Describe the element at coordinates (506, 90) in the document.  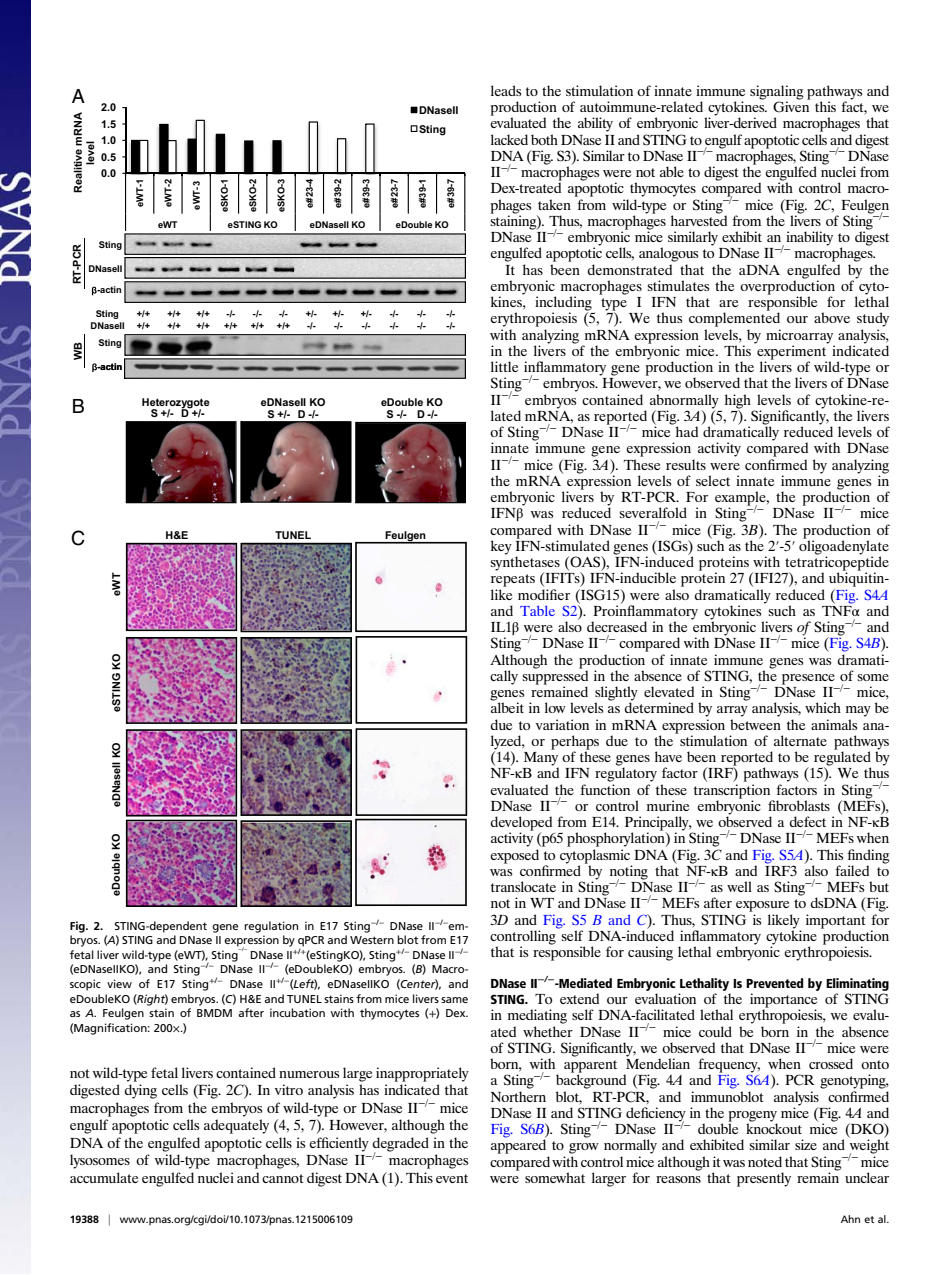
I see `leads` at that location.
